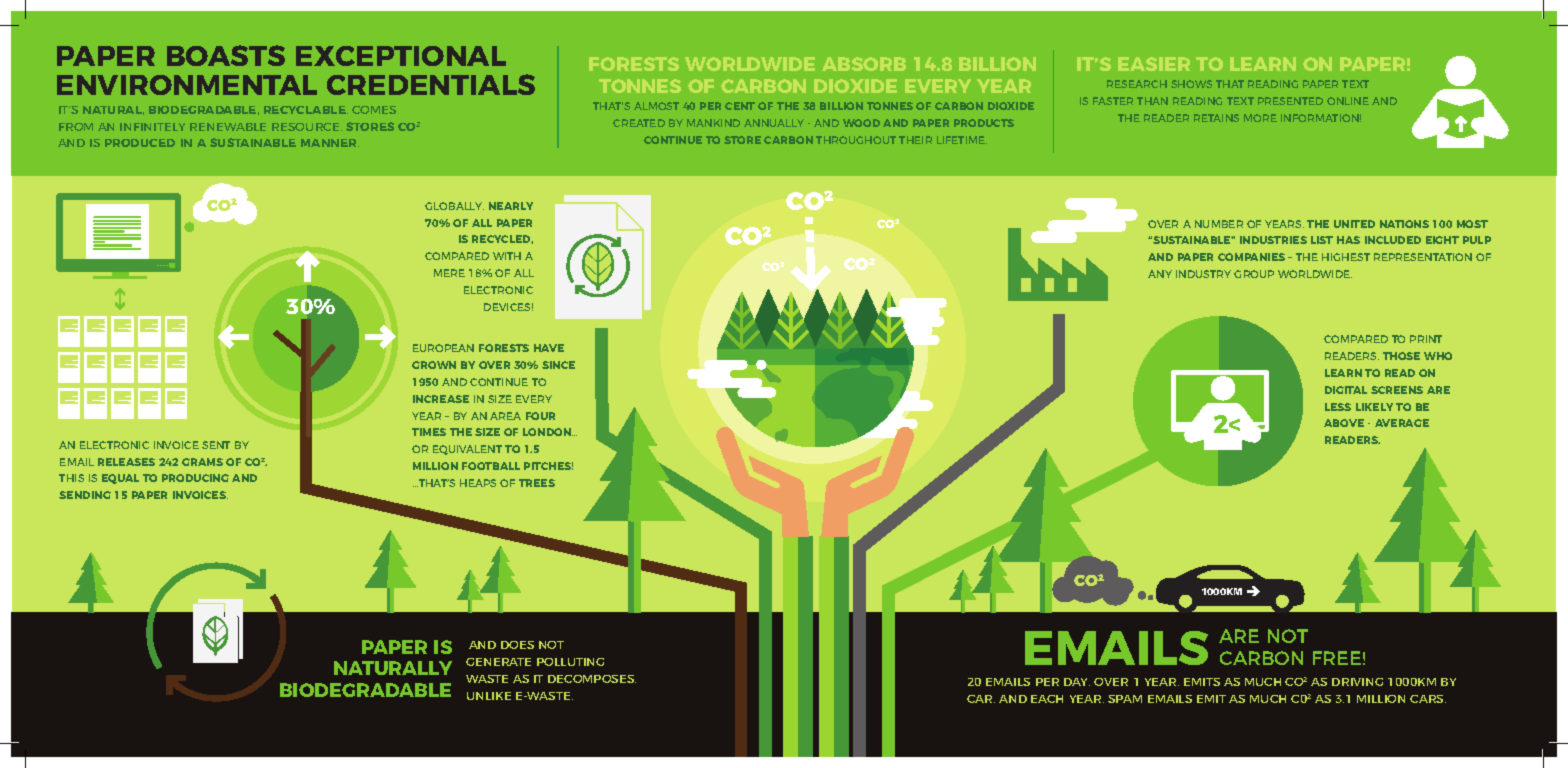  Describe the element at coordinates (1357, 682) in the document. I see `DRIVING` at that location.
